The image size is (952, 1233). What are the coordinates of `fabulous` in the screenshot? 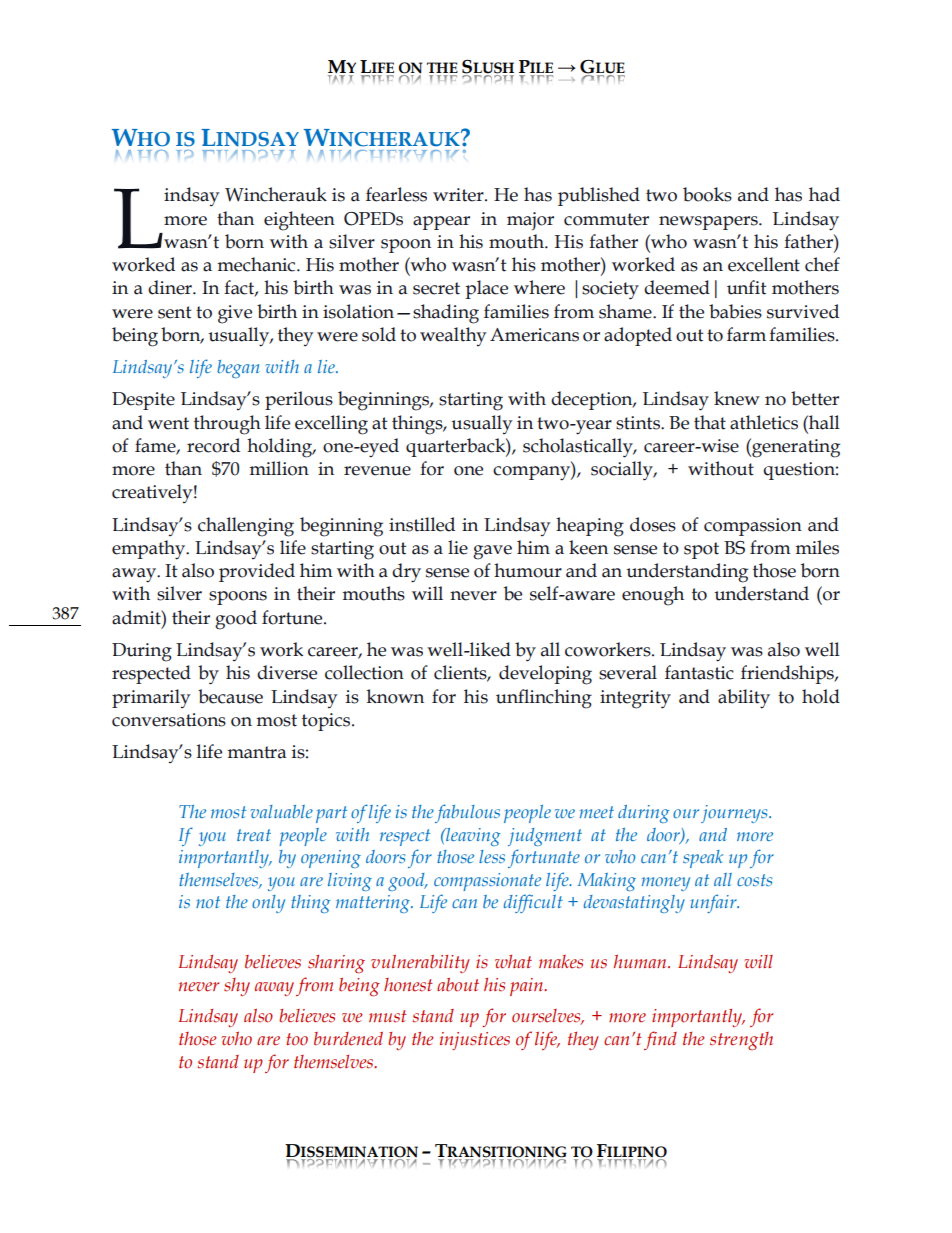 It's located at (467, 813).
